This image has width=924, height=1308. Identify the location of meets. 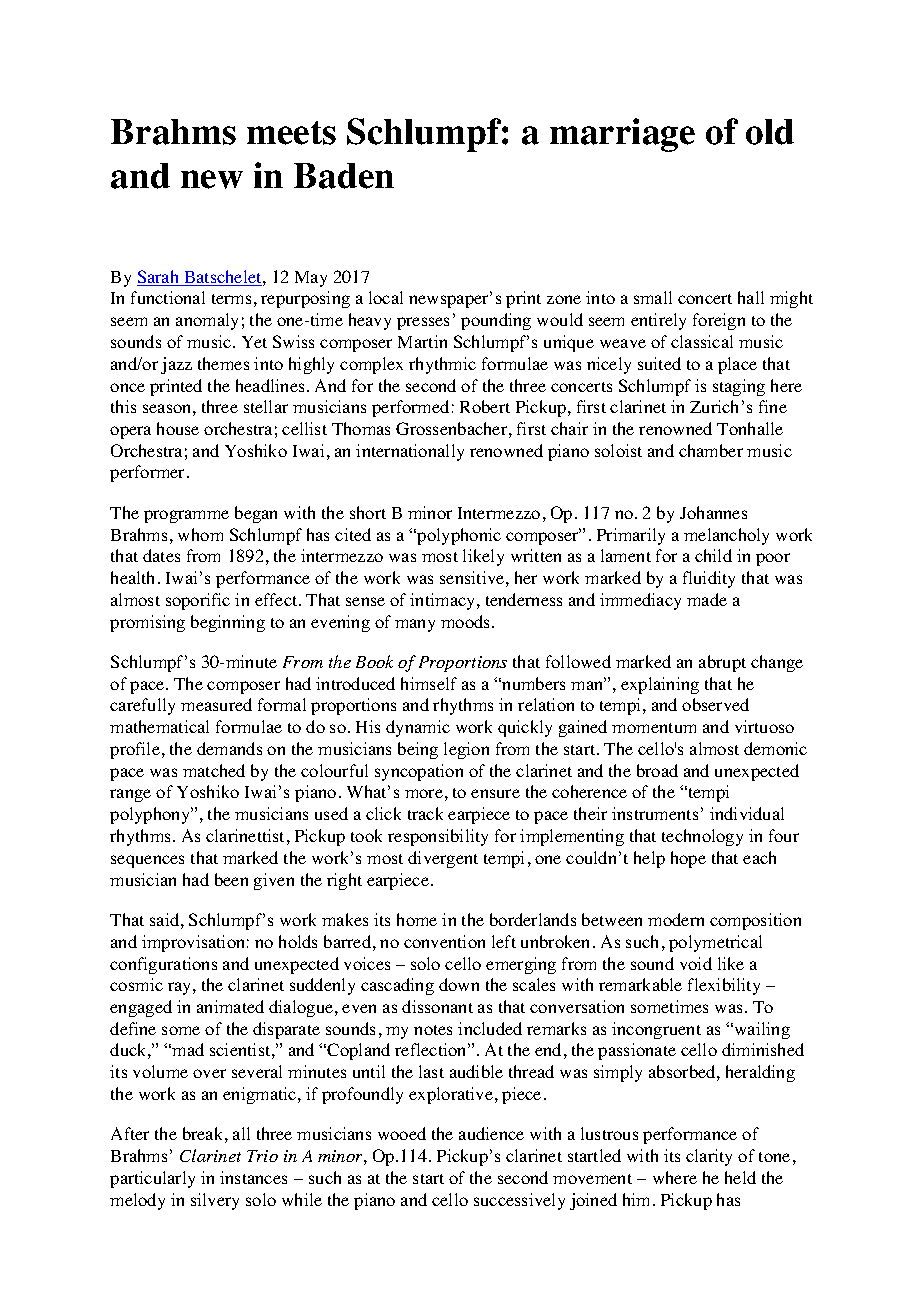
(291, 133).
